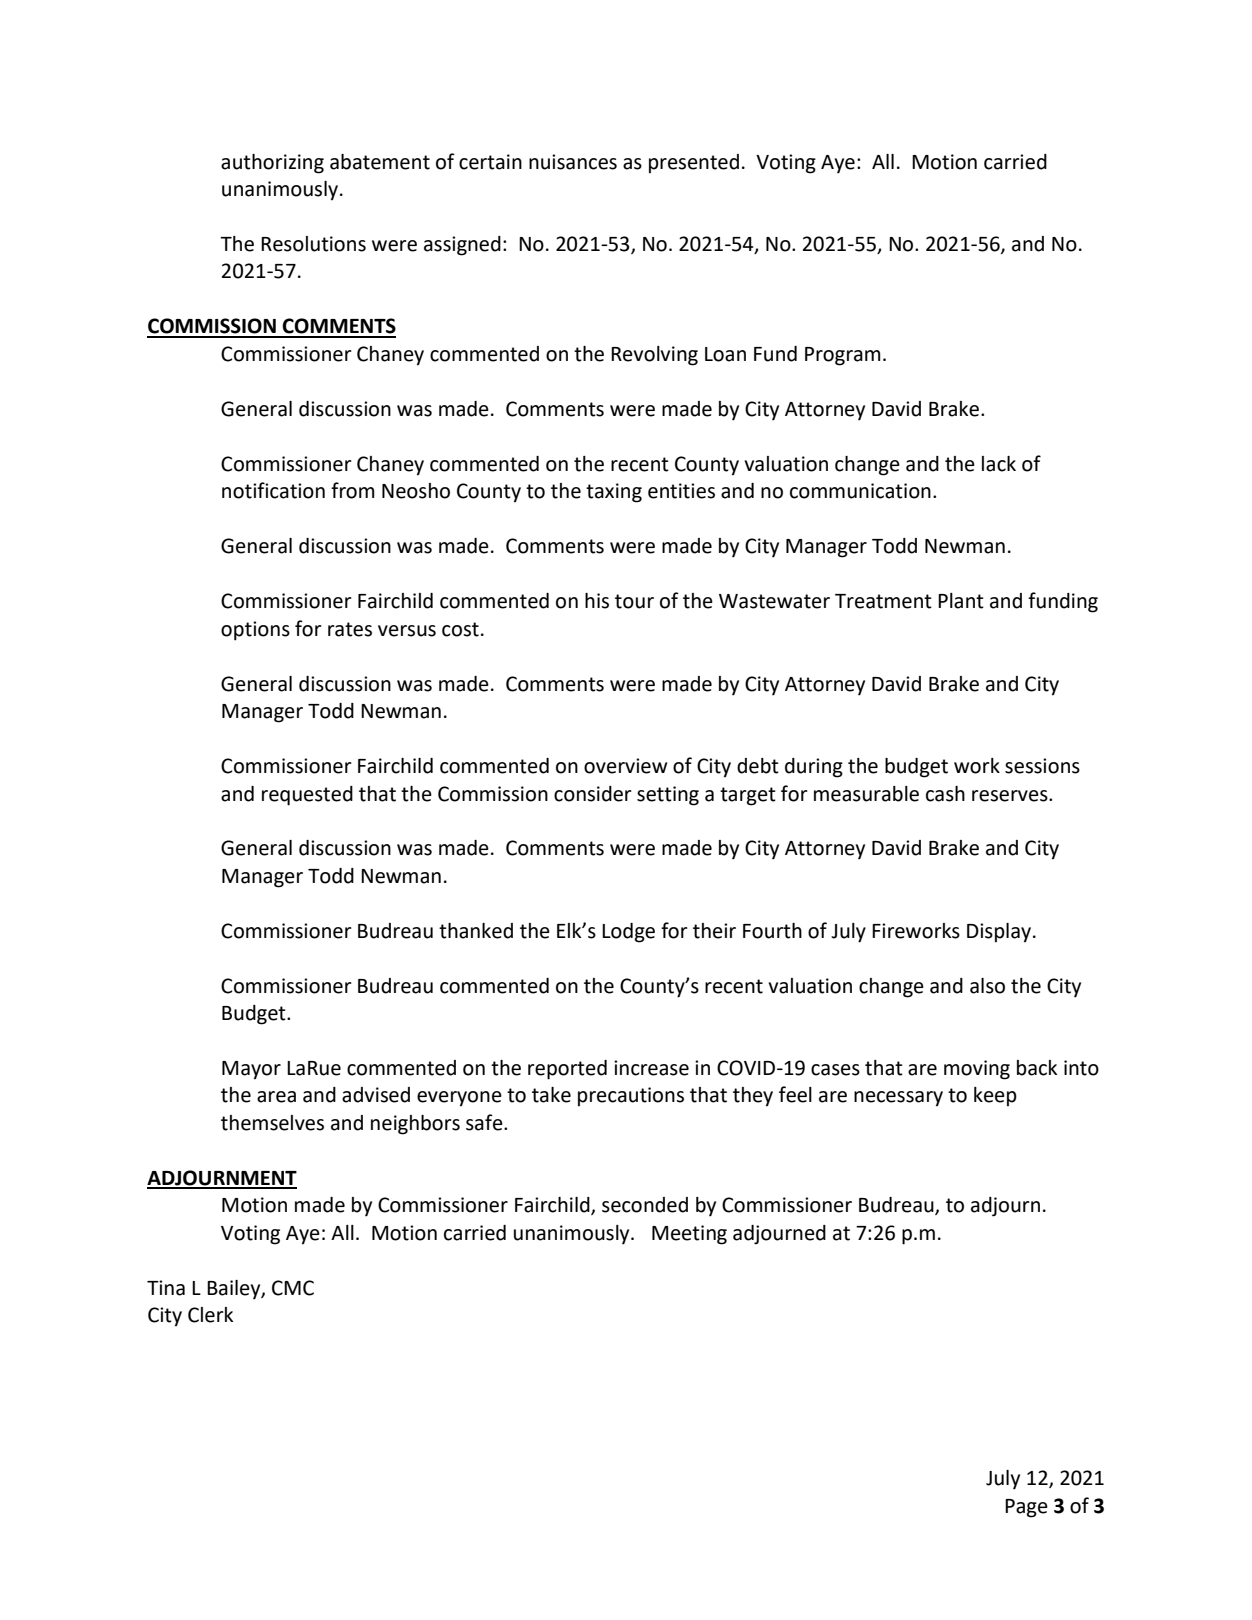 The width and height of the image is (1252, 1620). I want to click on Program, so click(843, 356).
